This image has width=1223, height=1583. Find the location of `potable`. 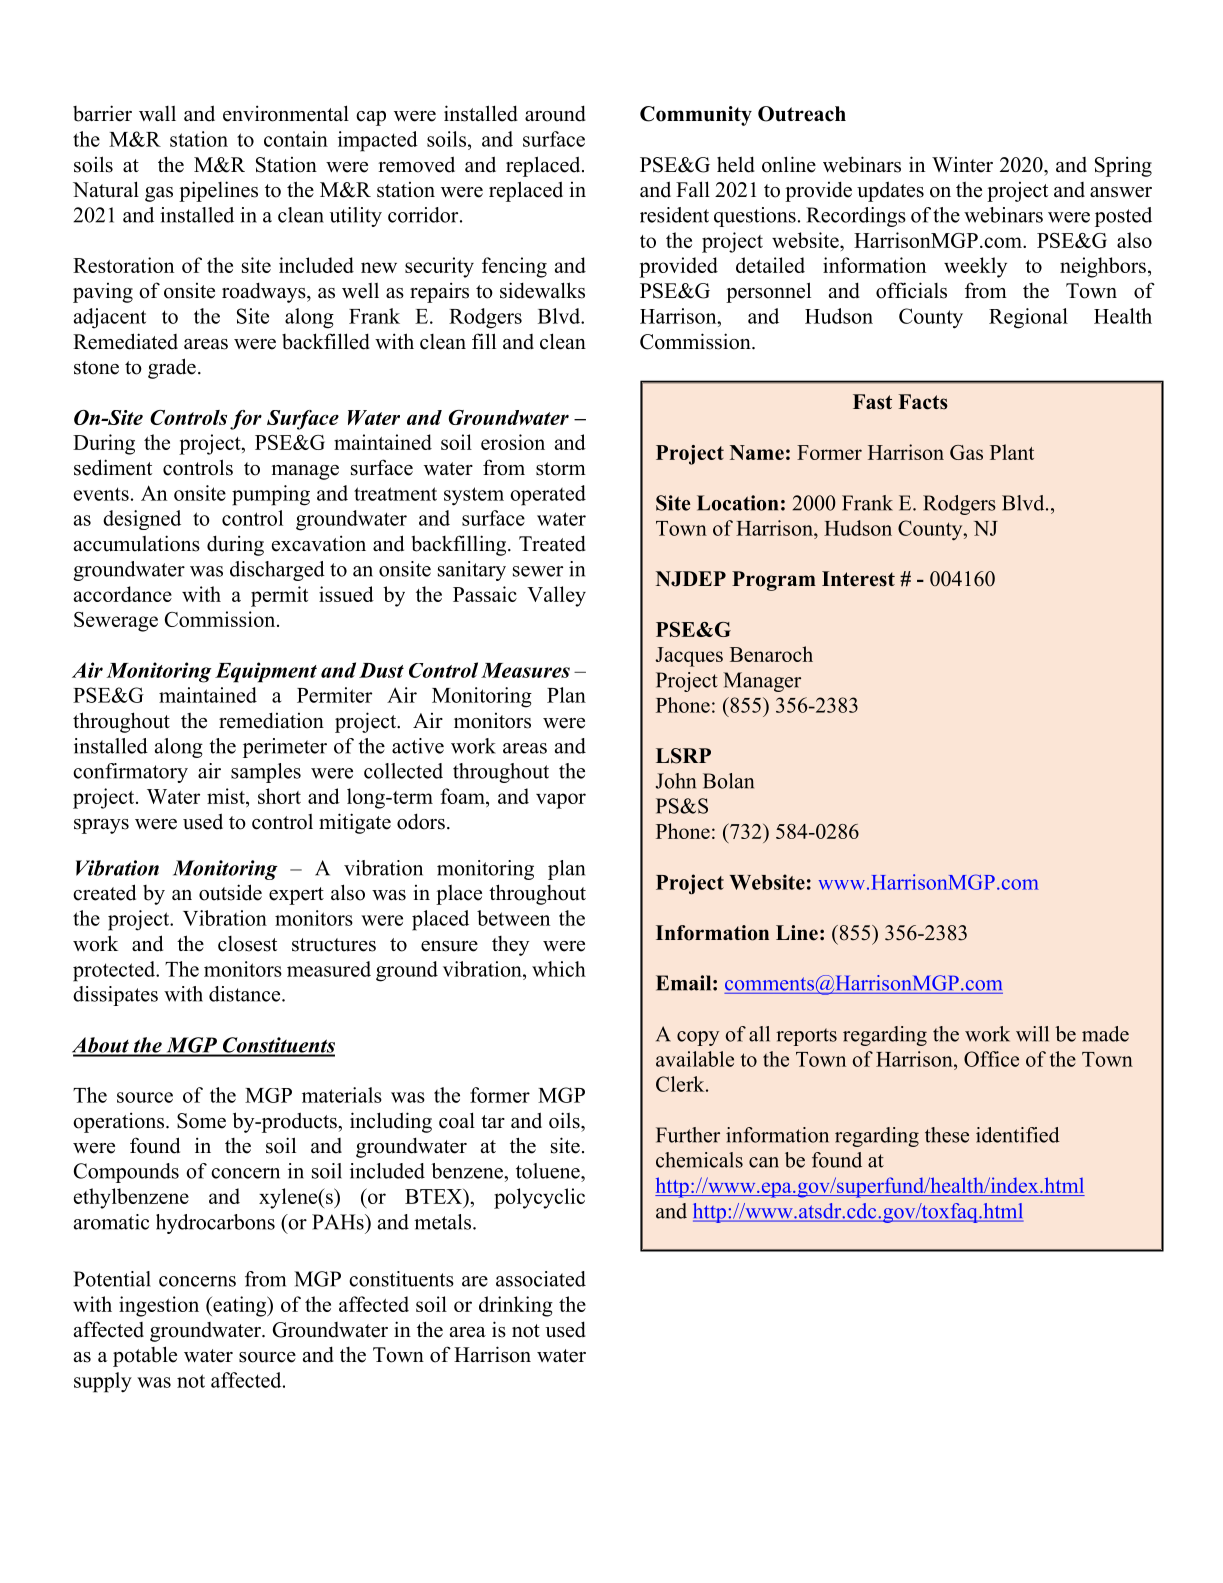

potable is located at coordinates (145, 1356).
